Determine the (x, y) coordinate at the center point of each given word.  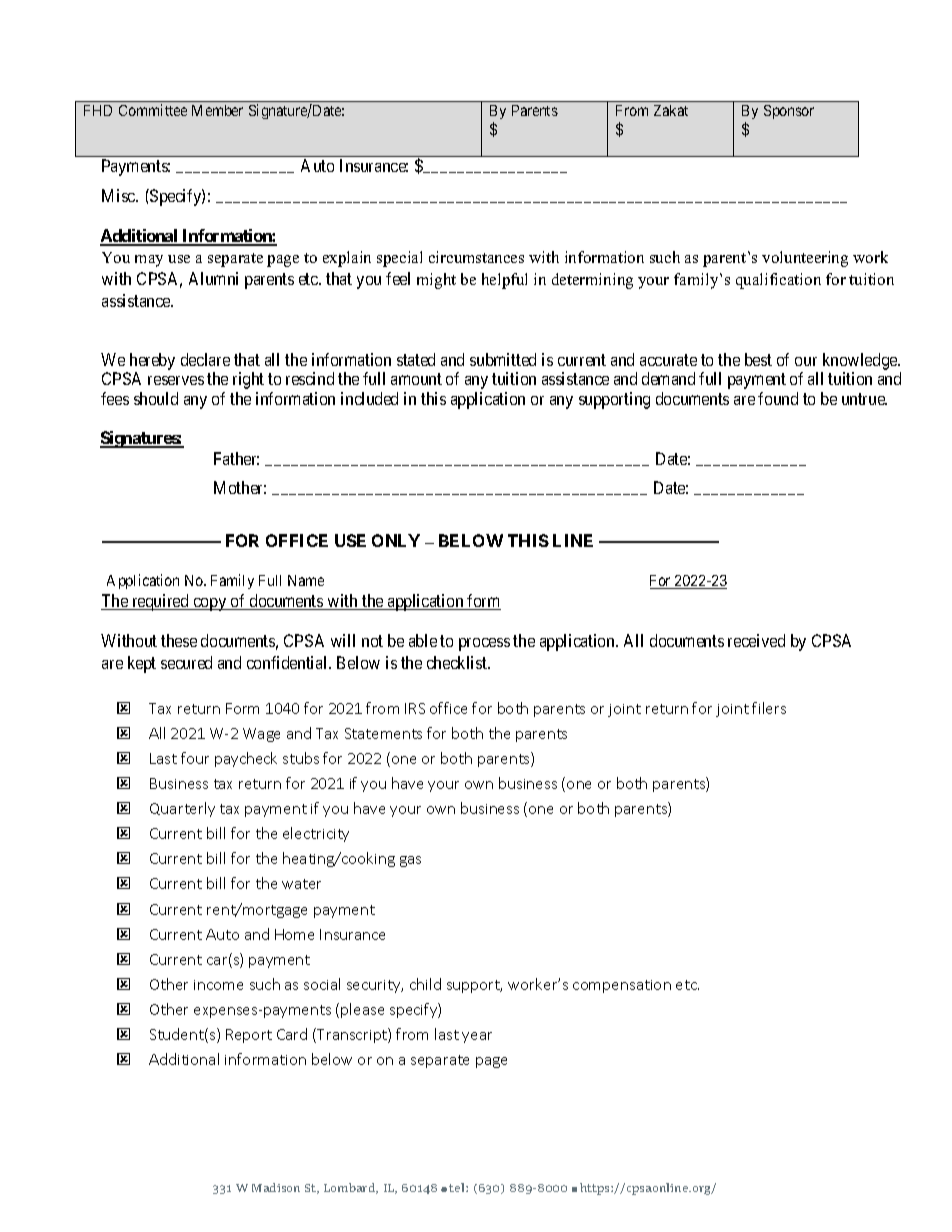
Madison (276, 1187)
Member (217, 110)
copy (210, 604)
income (218, 985)
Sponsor (789, 112)
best (758, 359)
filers (769, 708)
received (756, 640)
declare (205, 359)
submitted (503, 359)
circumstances (476, 257)
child (425, 984)
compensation (622, 986)
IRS (415, 708)
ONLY (396, 540)
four (195, 758)
